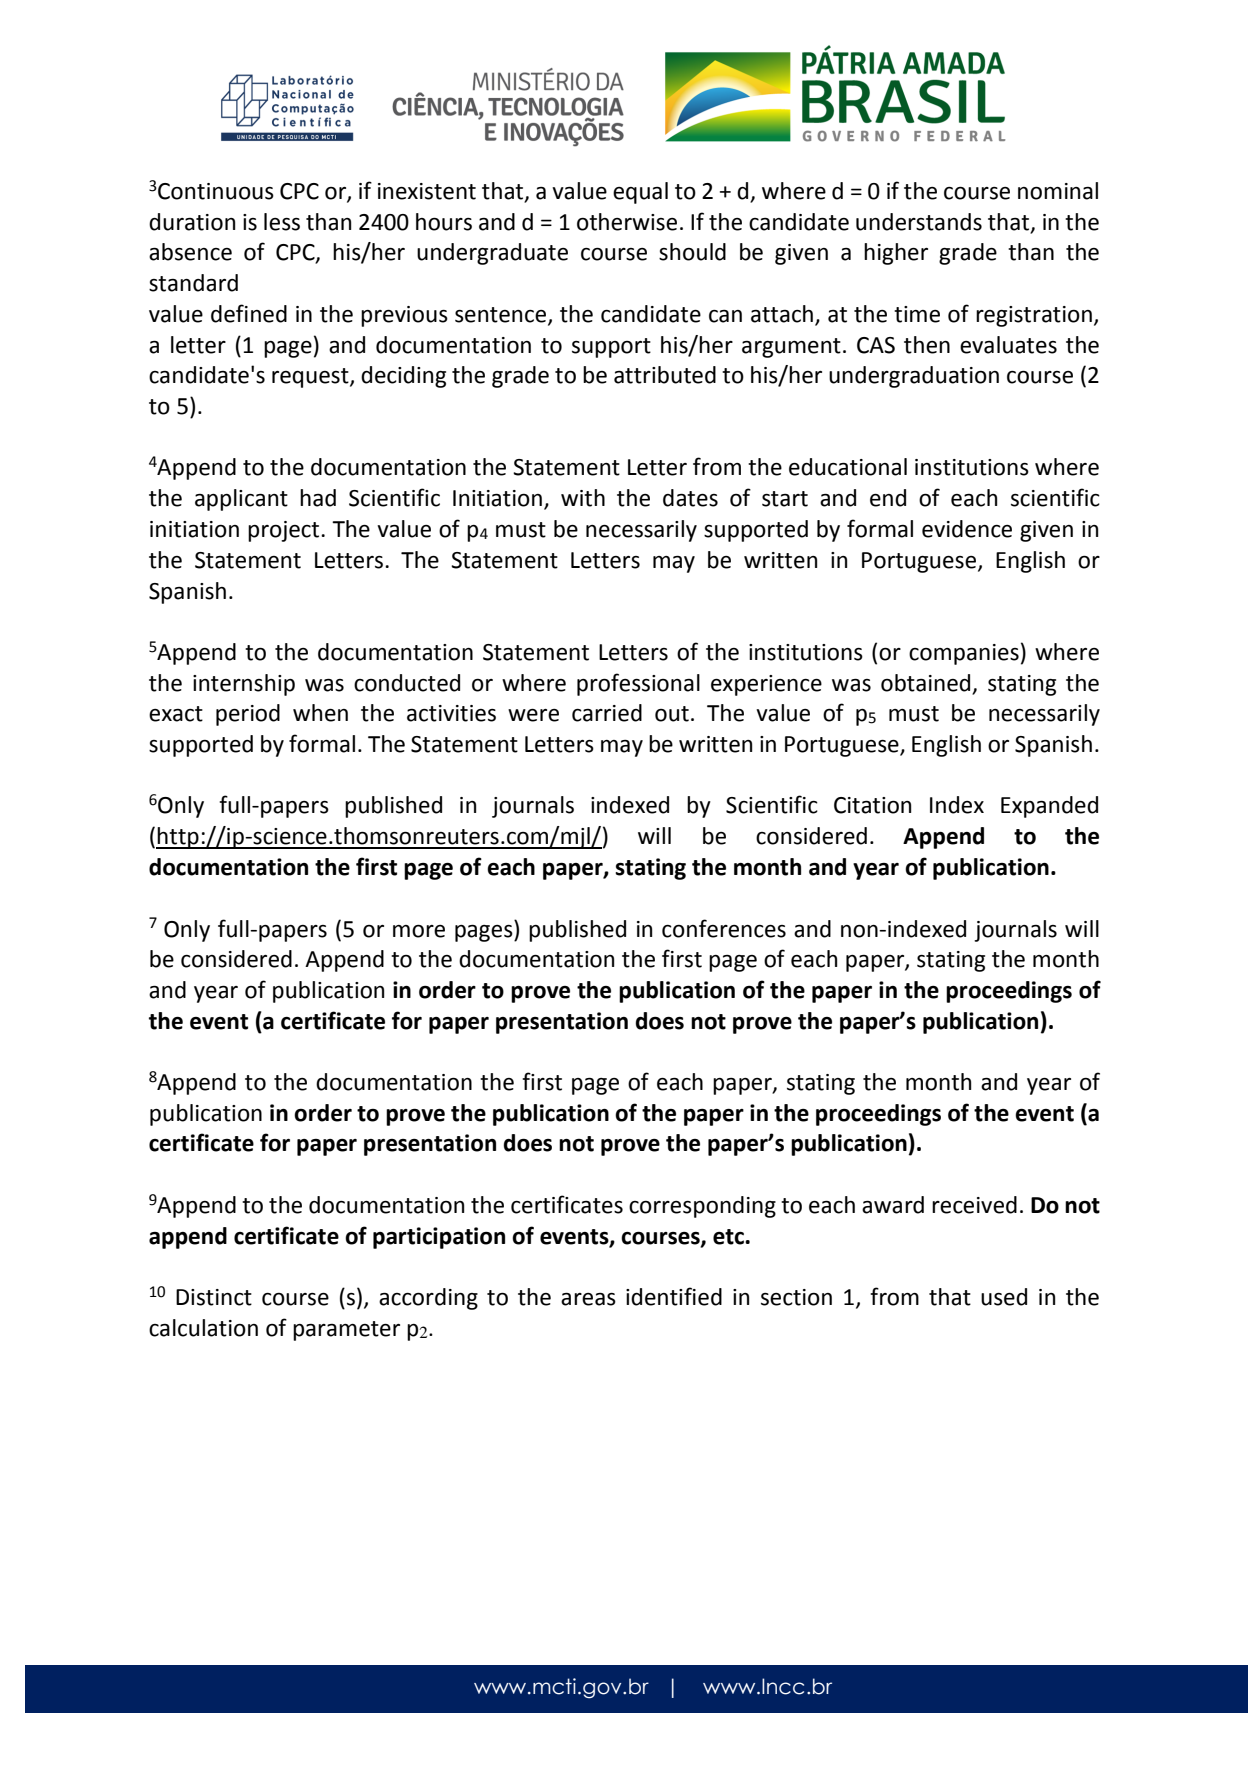 This image has height=1766, width=1248. What do you see at coordinates (214, 1297) in the image?
I see `Distinct` at bounding box center [214, 1297].
